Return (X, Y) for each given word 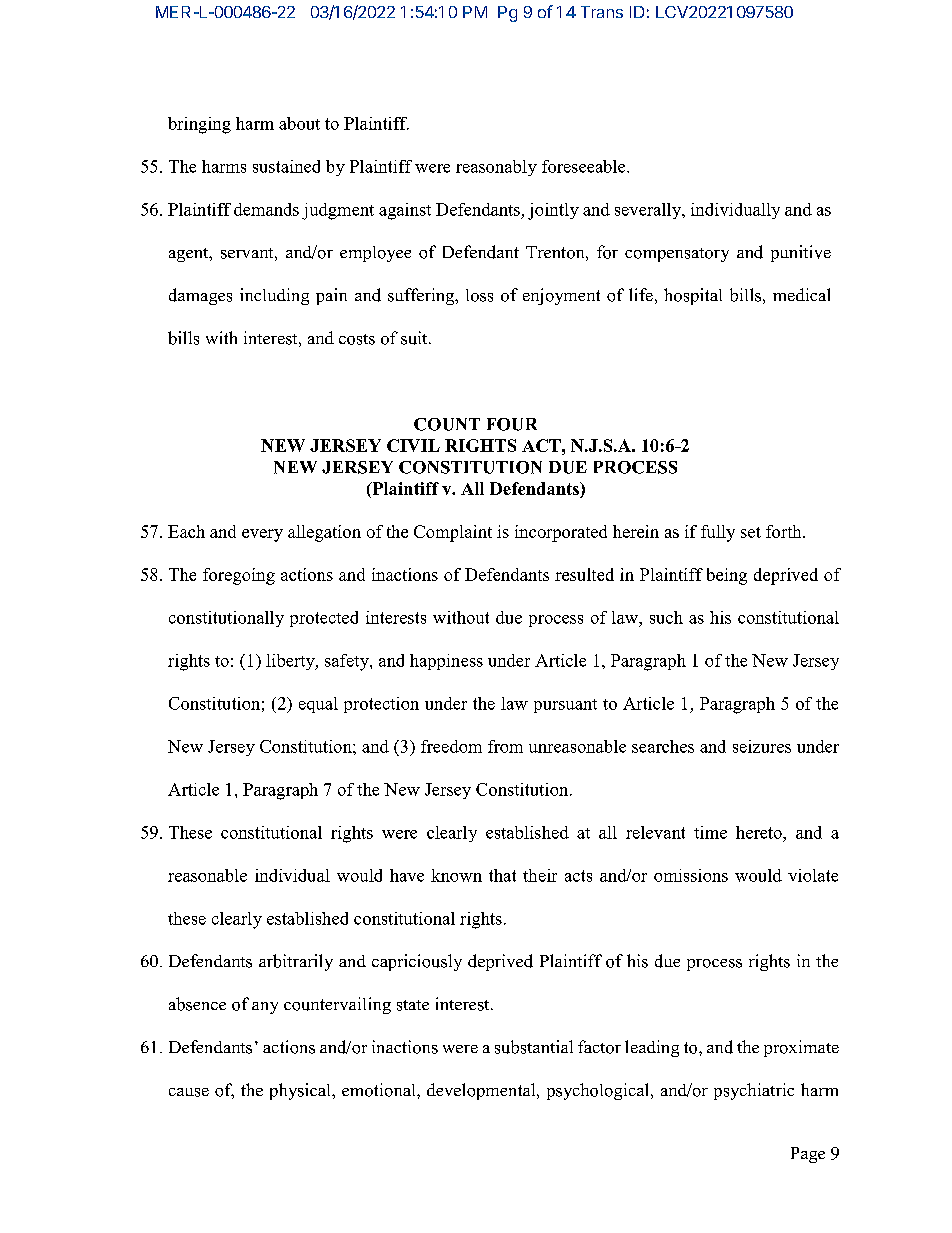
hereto (760, 832)
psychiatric (754, 1091)
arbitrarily (296, 962)
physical (301, 1091)
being (727, 576)
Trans (602, 12)
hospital (693, 296)
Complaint (453, 533)
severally (649, 211)
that (502, 875)
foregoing (239, 576)
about (299, 123)
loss (479, 295)
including (274, 296)
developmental (482, 1091)
